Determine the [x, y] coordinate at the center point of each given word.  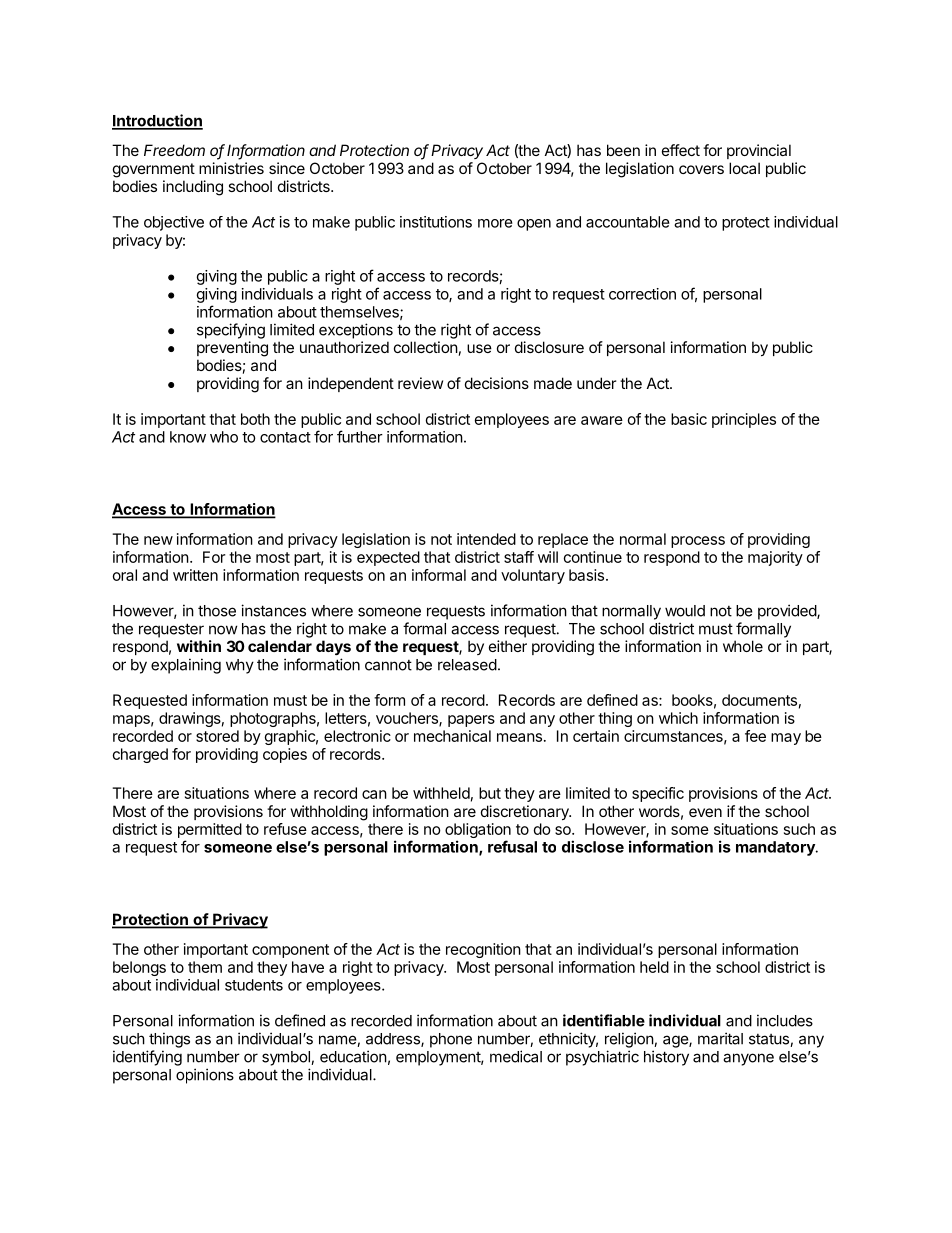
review [420, 383]
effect [681, 150]
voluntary [533, 576]
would [685, 611]
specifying [231, 331]
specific [658, 794]
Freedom [174, 150]
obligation [478, 832]
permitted [210, 830]
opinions [205, 1076]
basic [689, 419]
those [217, 611]
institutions [436, 222]
